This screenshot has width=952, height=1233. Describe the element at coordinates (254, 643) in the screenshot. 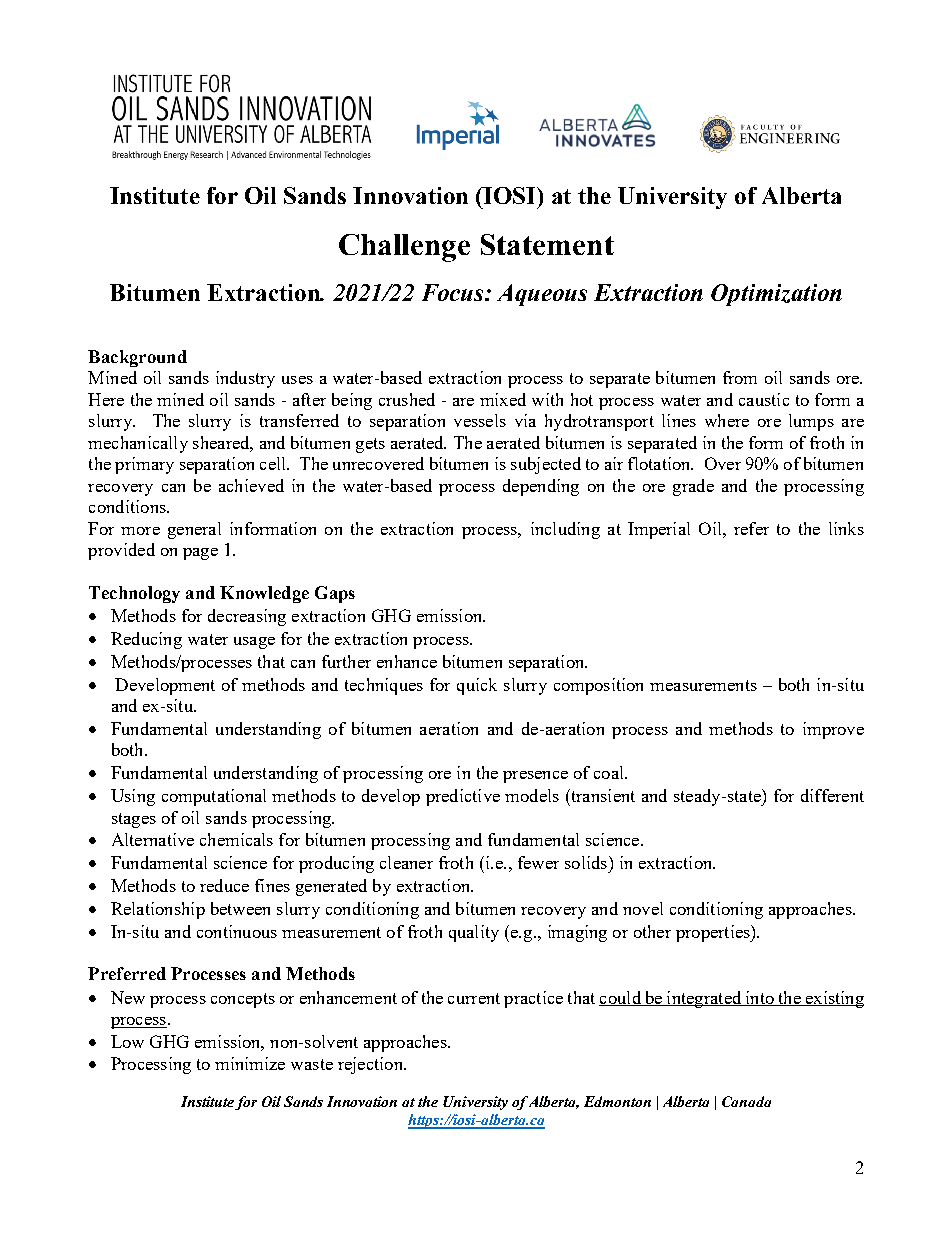

I see `usage` at that location.
